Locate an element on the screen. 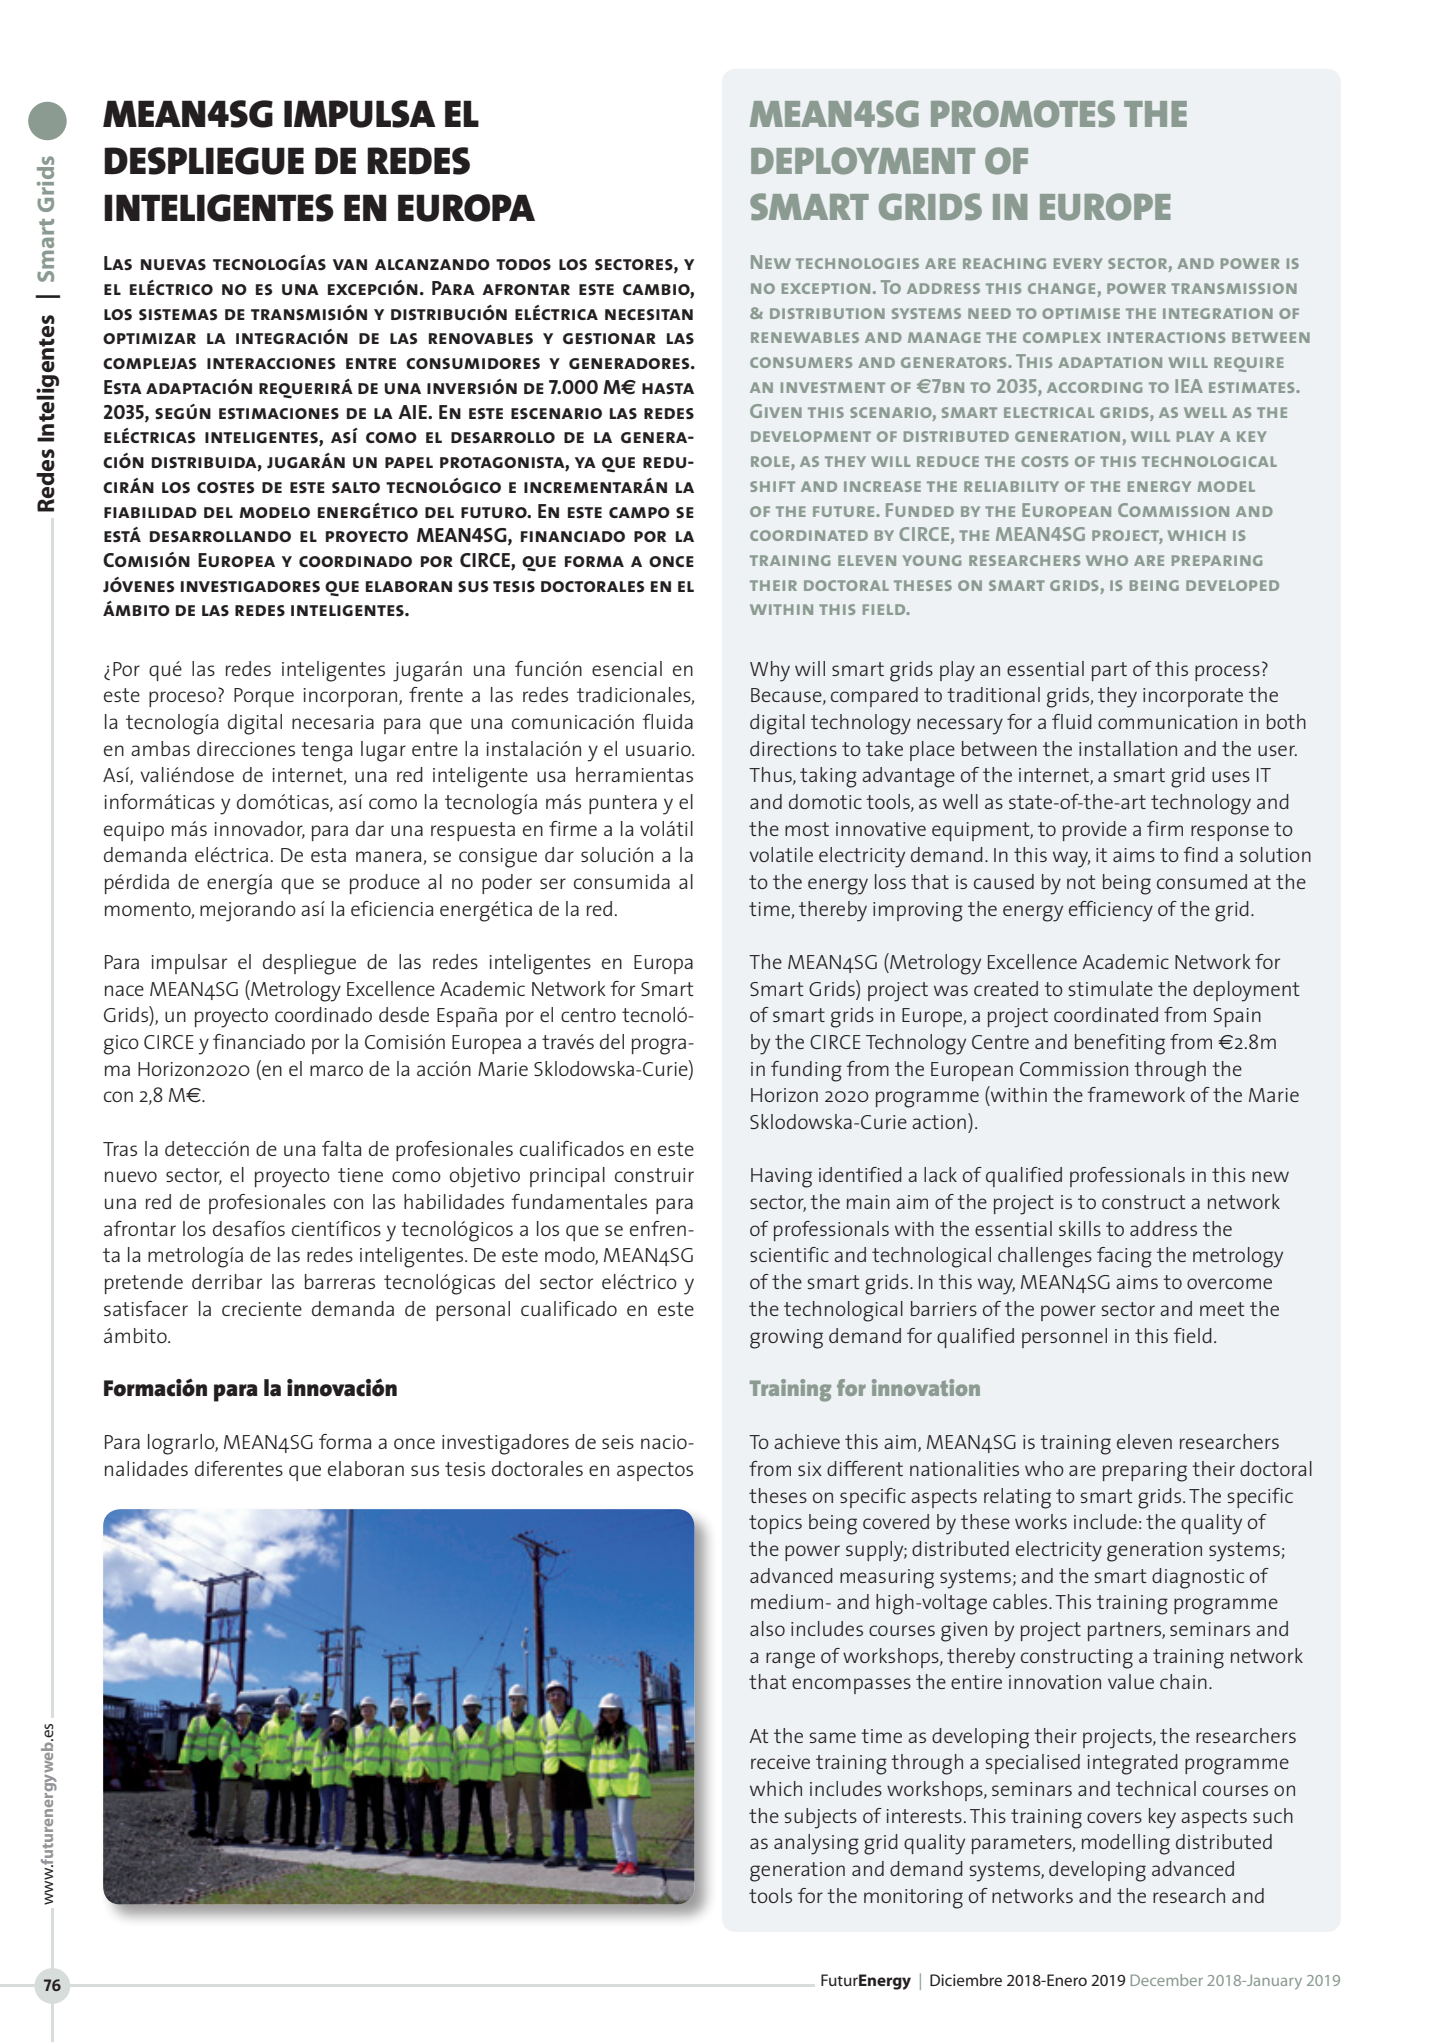 Image resolution: width=1444 pixels, height=2042 pixels. every is located at coordinates (1078, 263).
